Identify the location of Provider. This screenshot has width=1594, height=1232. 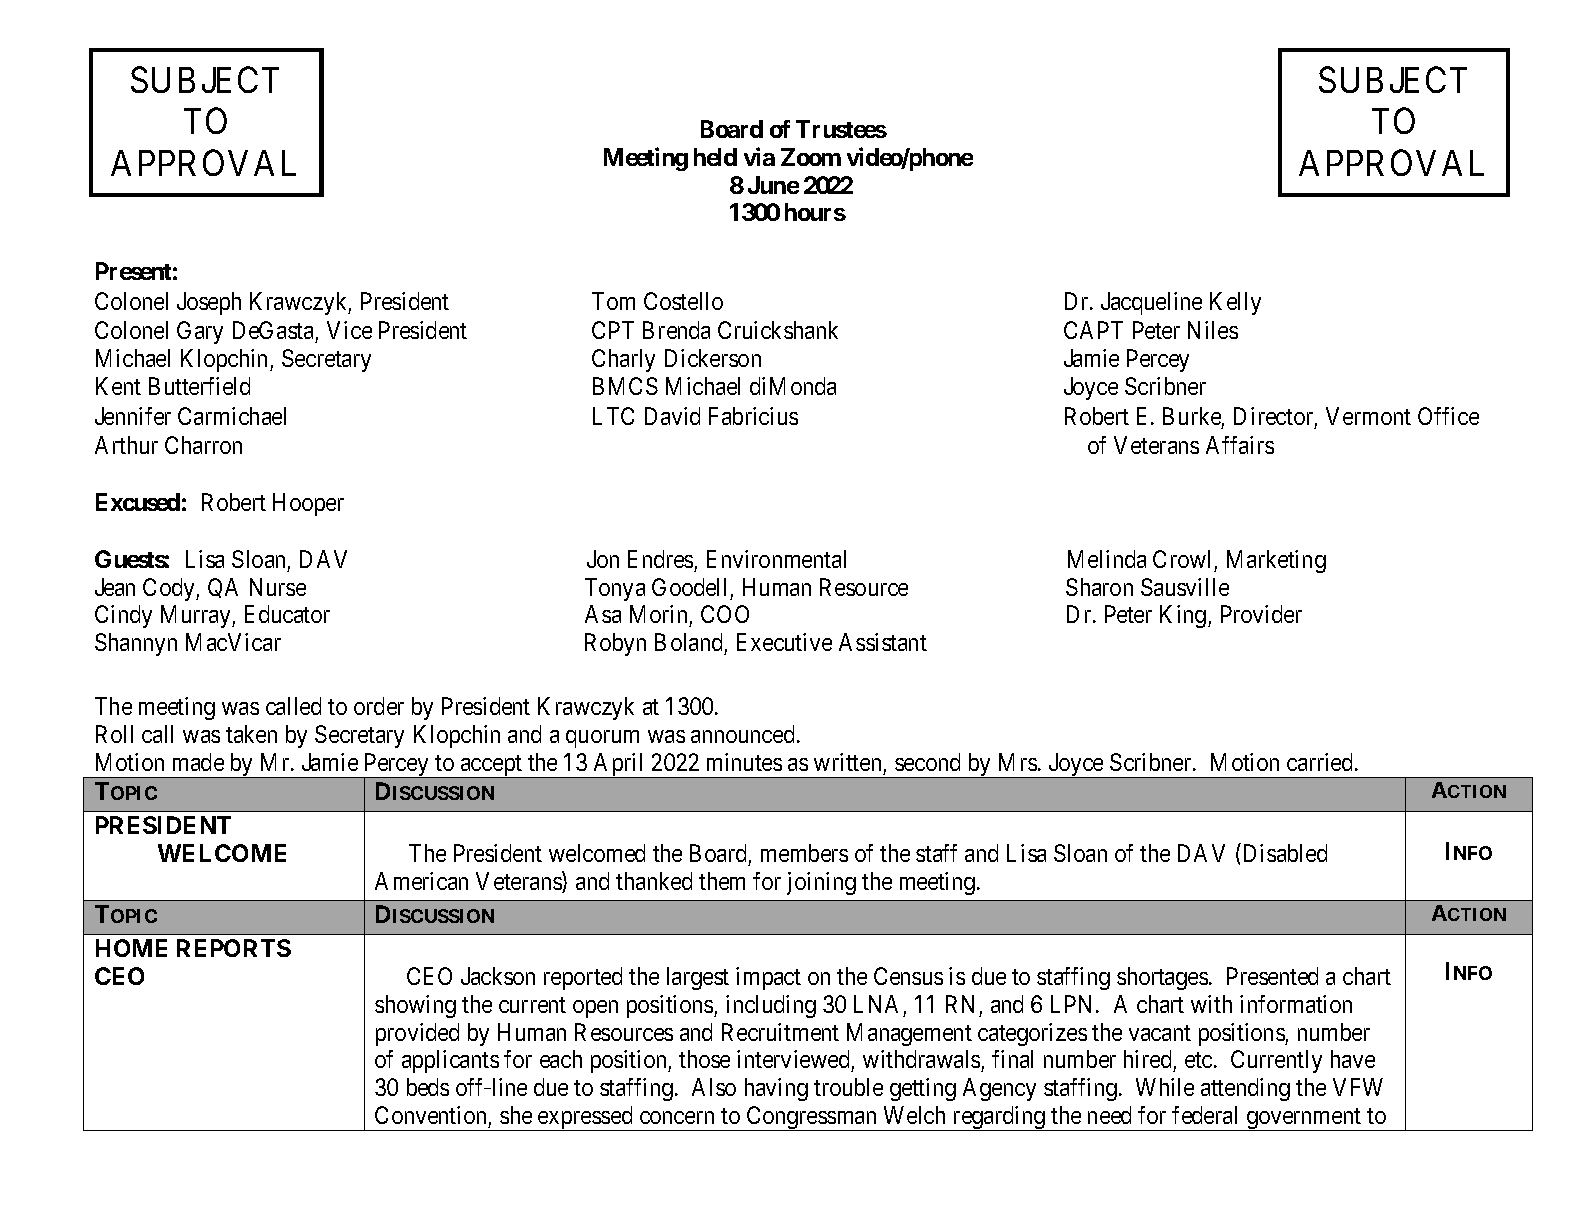
(1261, 614).
